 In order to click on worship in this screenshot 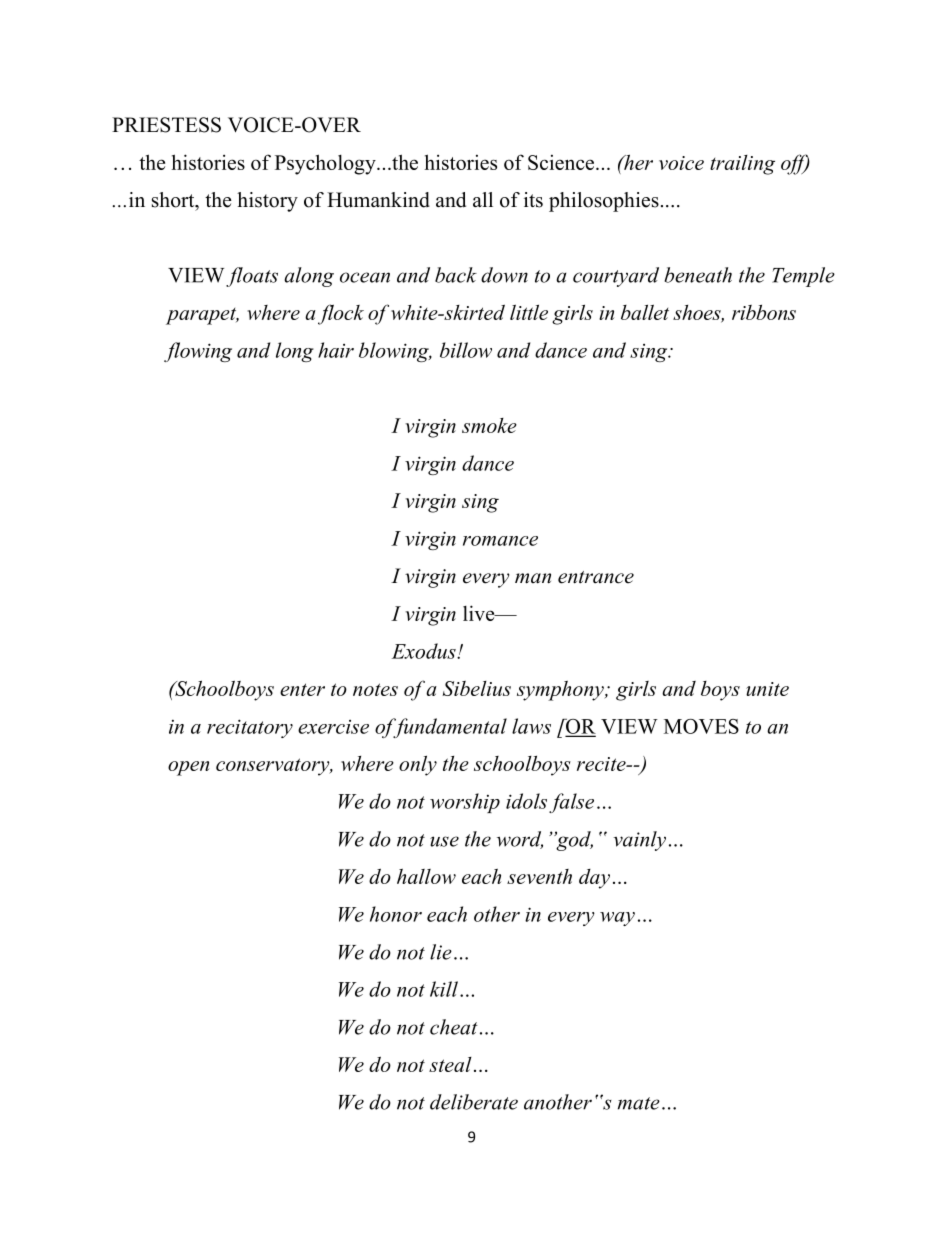, I will do `click(465, 803)`.
